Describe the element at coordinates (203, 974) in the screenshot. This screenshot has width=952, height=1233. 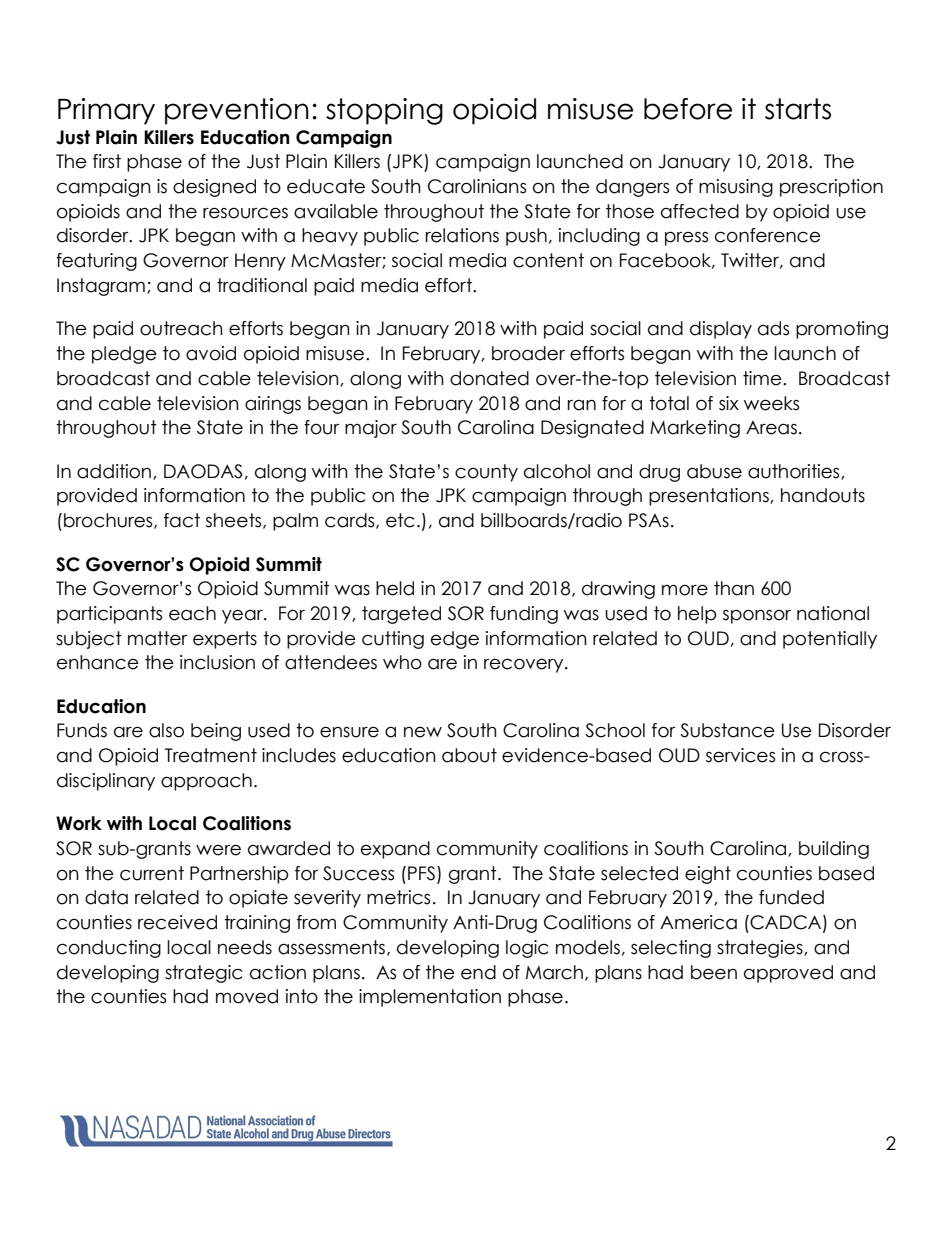
I see `strategic` at that location.
